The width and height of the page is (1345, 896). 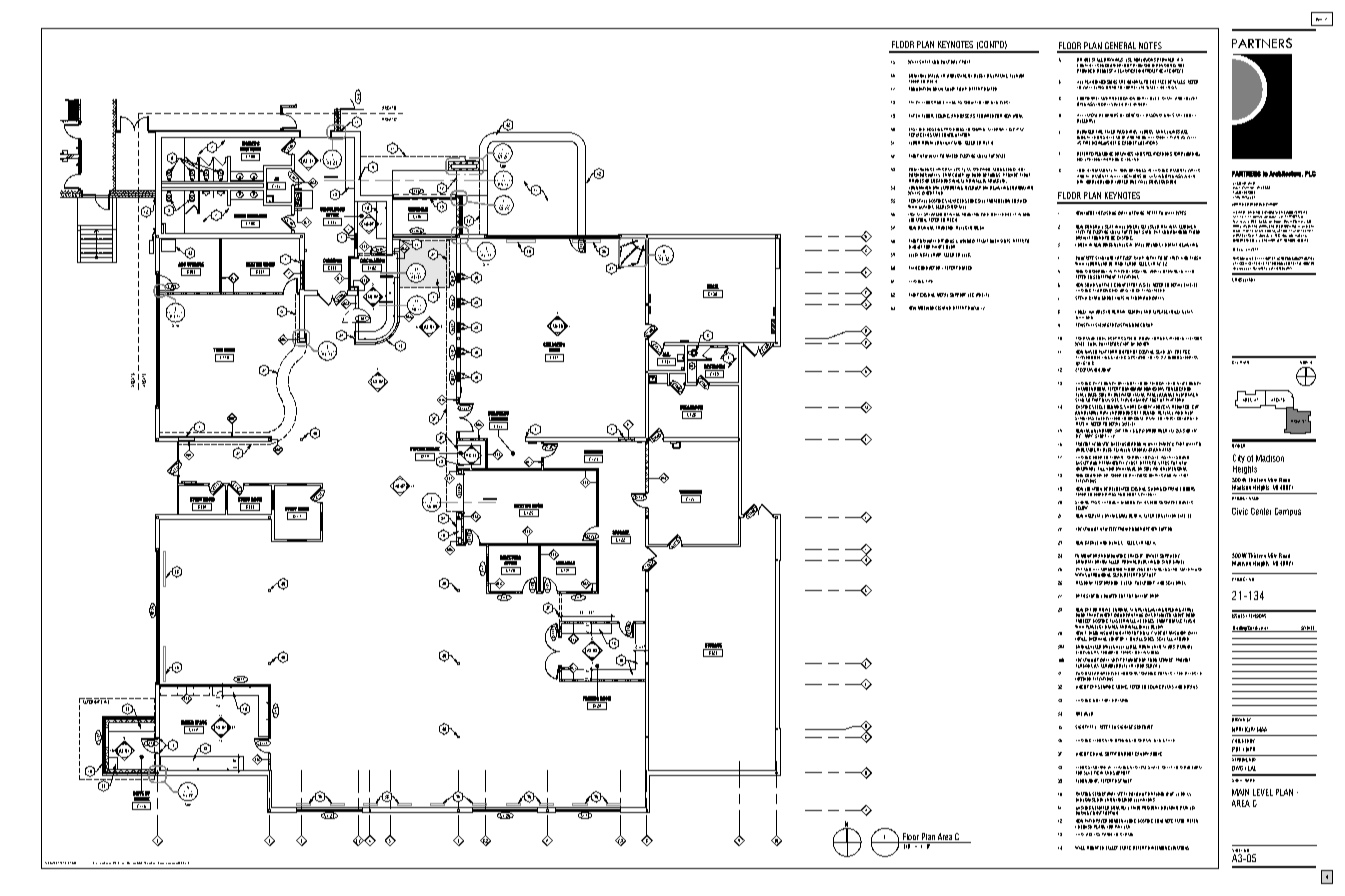 I want to click on FRIENDS, so click(x=591, y=698).
